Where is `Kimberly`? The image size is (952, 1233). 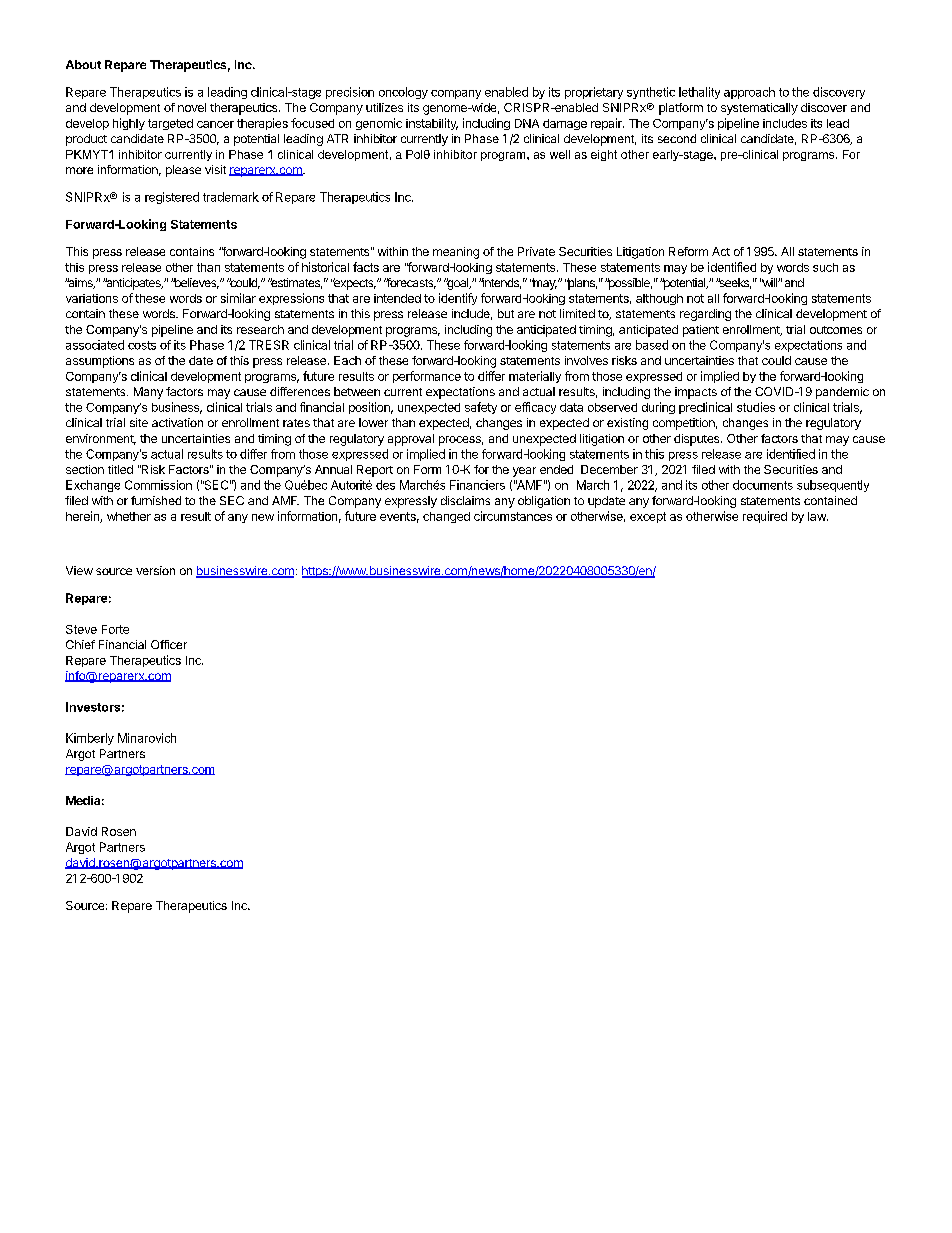 Kimberly is located at coordinates (90, 739).
